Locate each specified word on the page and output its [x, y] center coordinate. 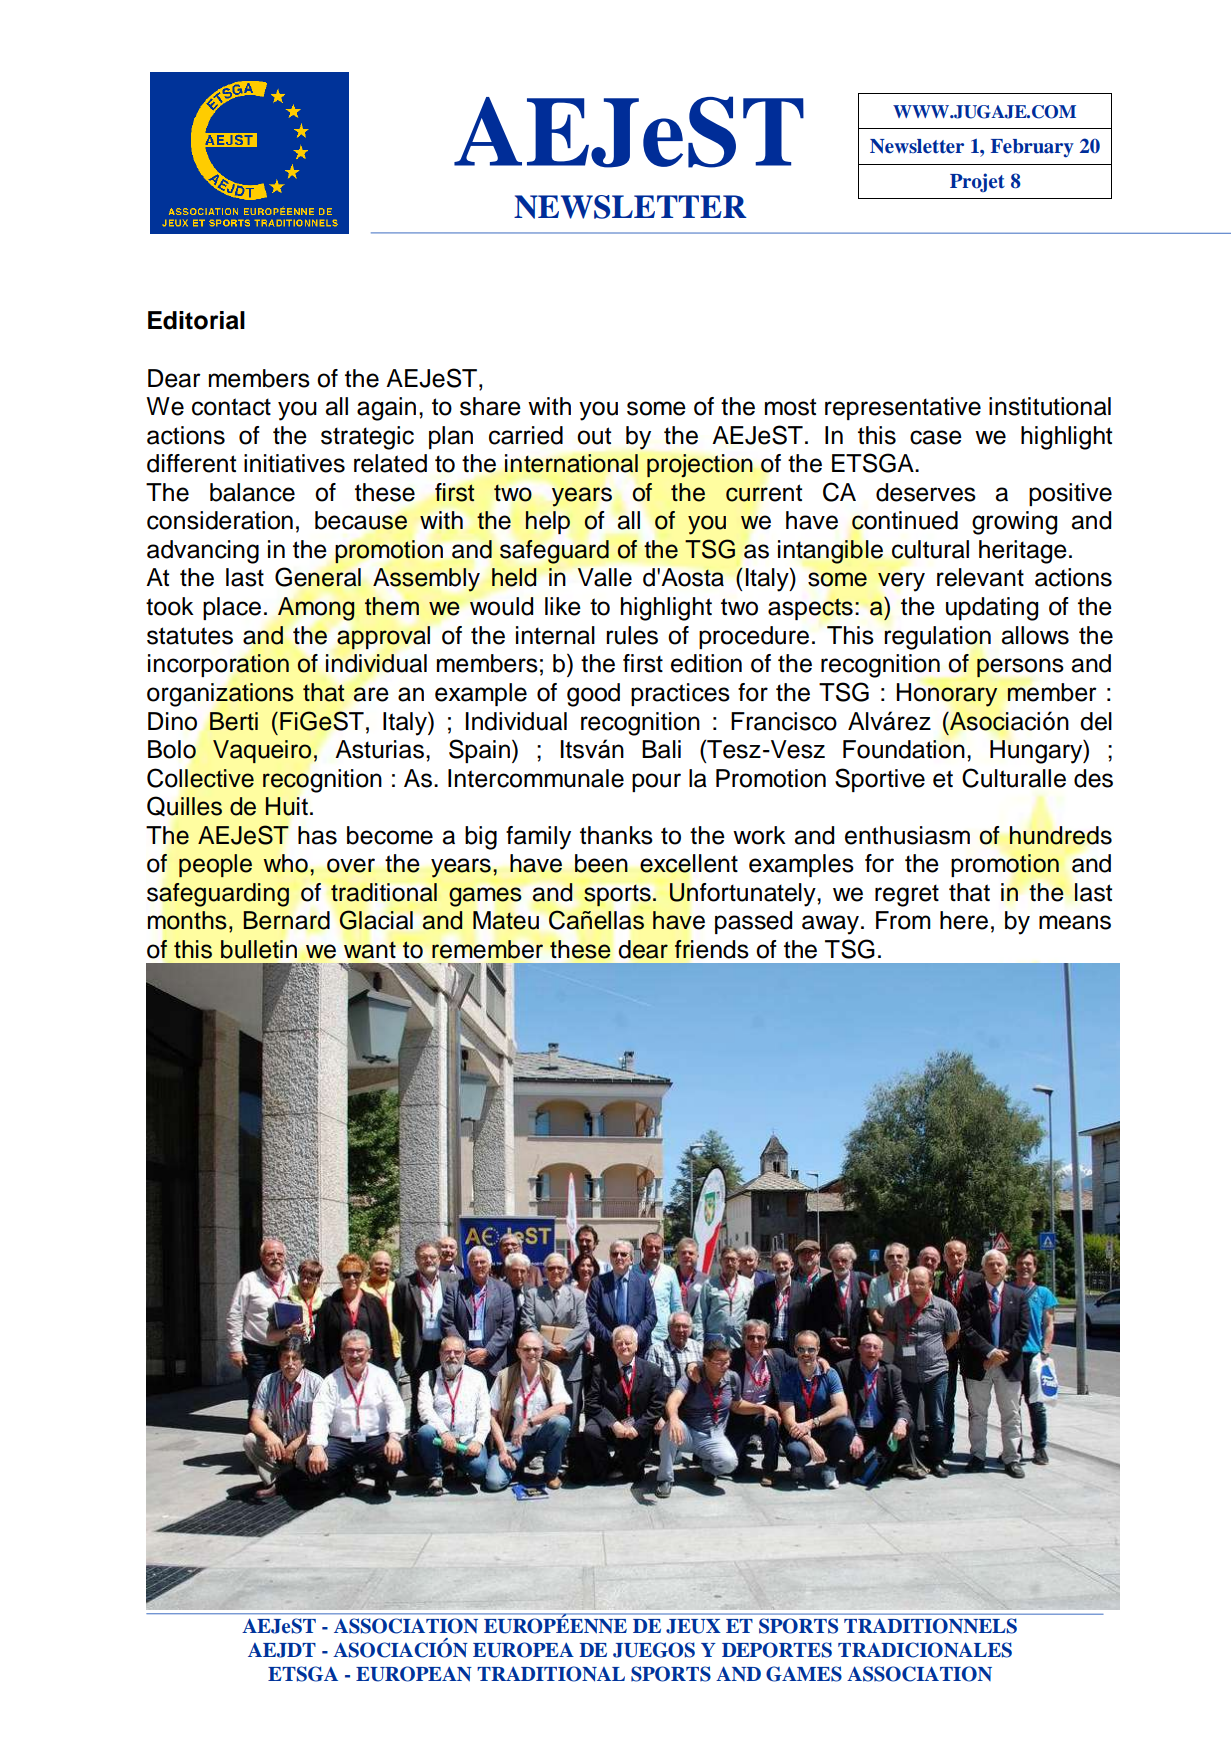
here [964, 920]
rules [632, 635]
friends [711, 949]
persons [1020, 668]
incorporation [218, 665]
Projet [977, 182]
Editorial [196, 320]
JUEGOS [654, 1650]
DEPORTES [777, 1650]
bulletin [259, 949]
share [490, 406]
